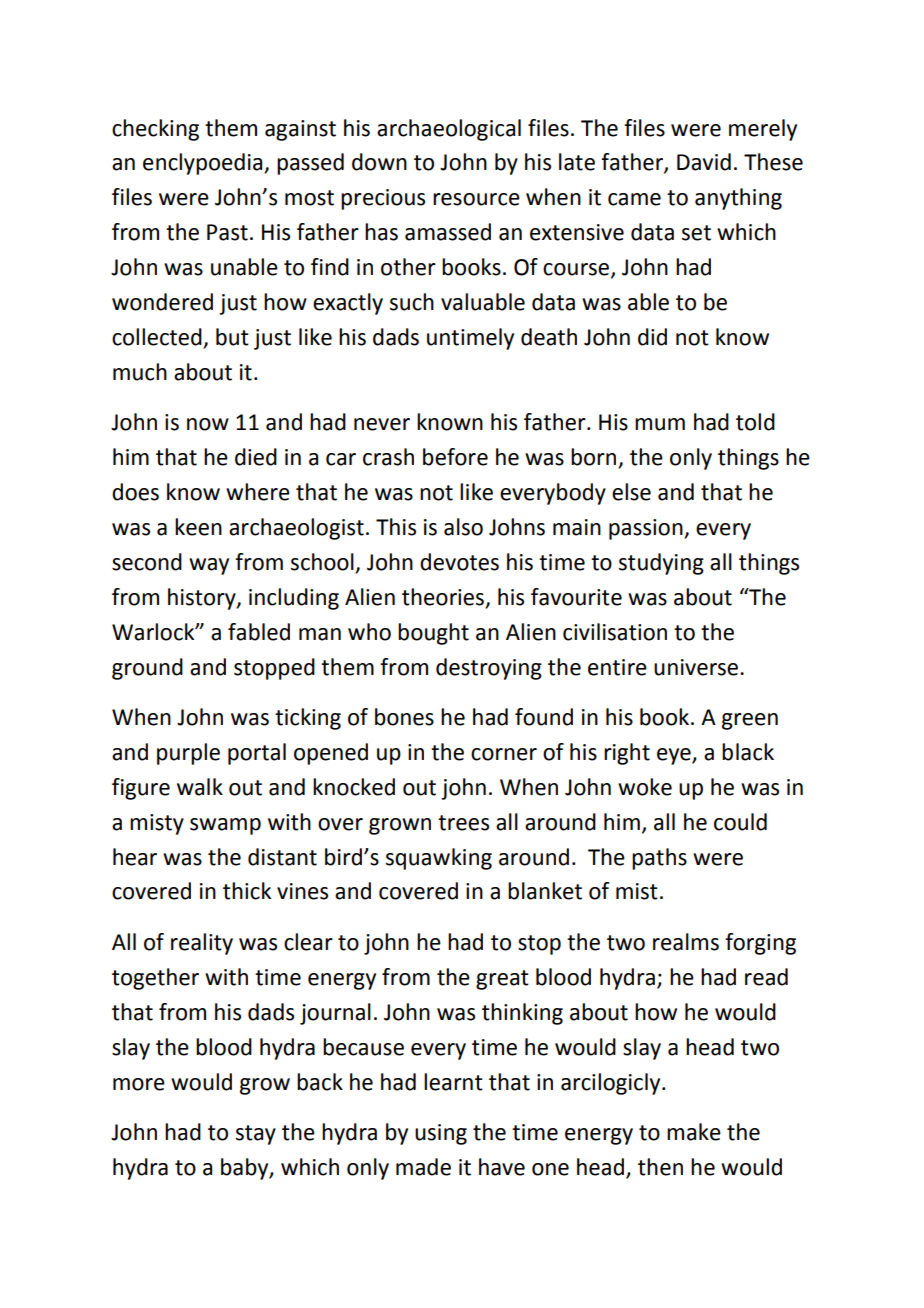 This screenshot has width=924, height=1308. Describe the element at coordinates (463, 823) in the screenshot. I see `trees` at that location.
